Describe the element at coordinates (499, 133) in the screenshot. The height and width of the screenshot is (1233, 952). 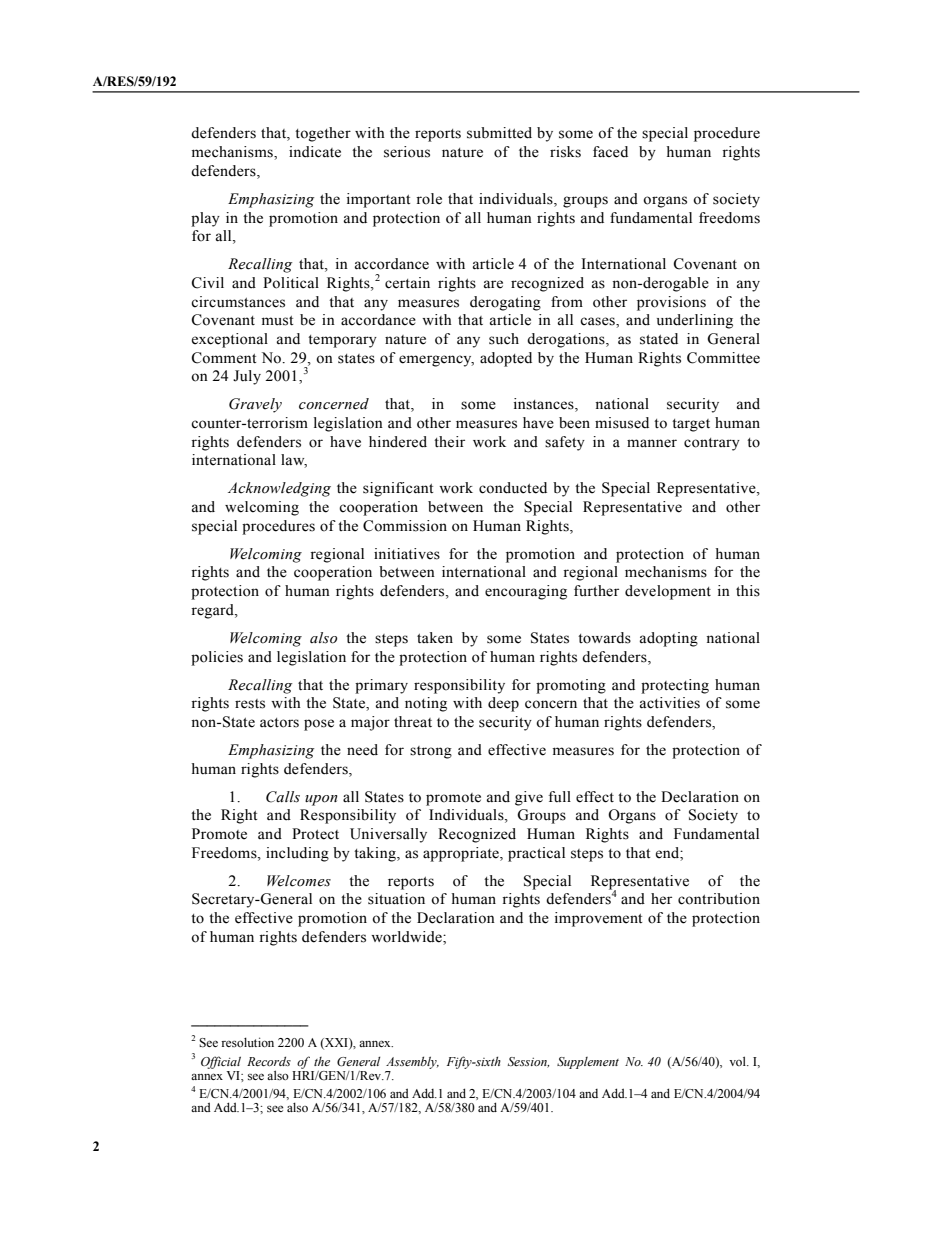
I see `submitted` at that location.
